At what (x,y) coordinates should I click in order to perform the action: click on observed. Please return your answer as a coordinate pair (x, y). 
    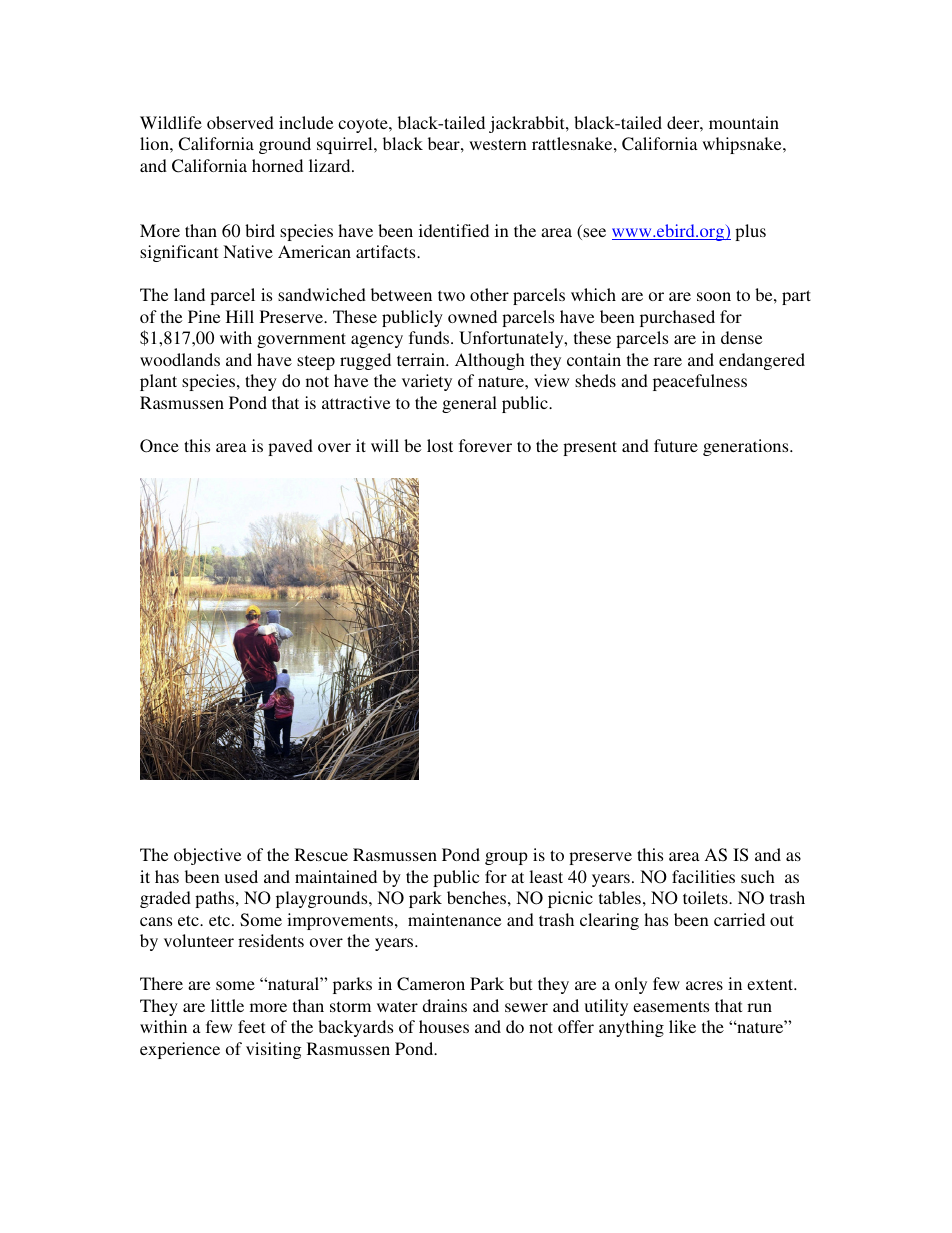
    Looking at the image, I should click on (240, 122).
